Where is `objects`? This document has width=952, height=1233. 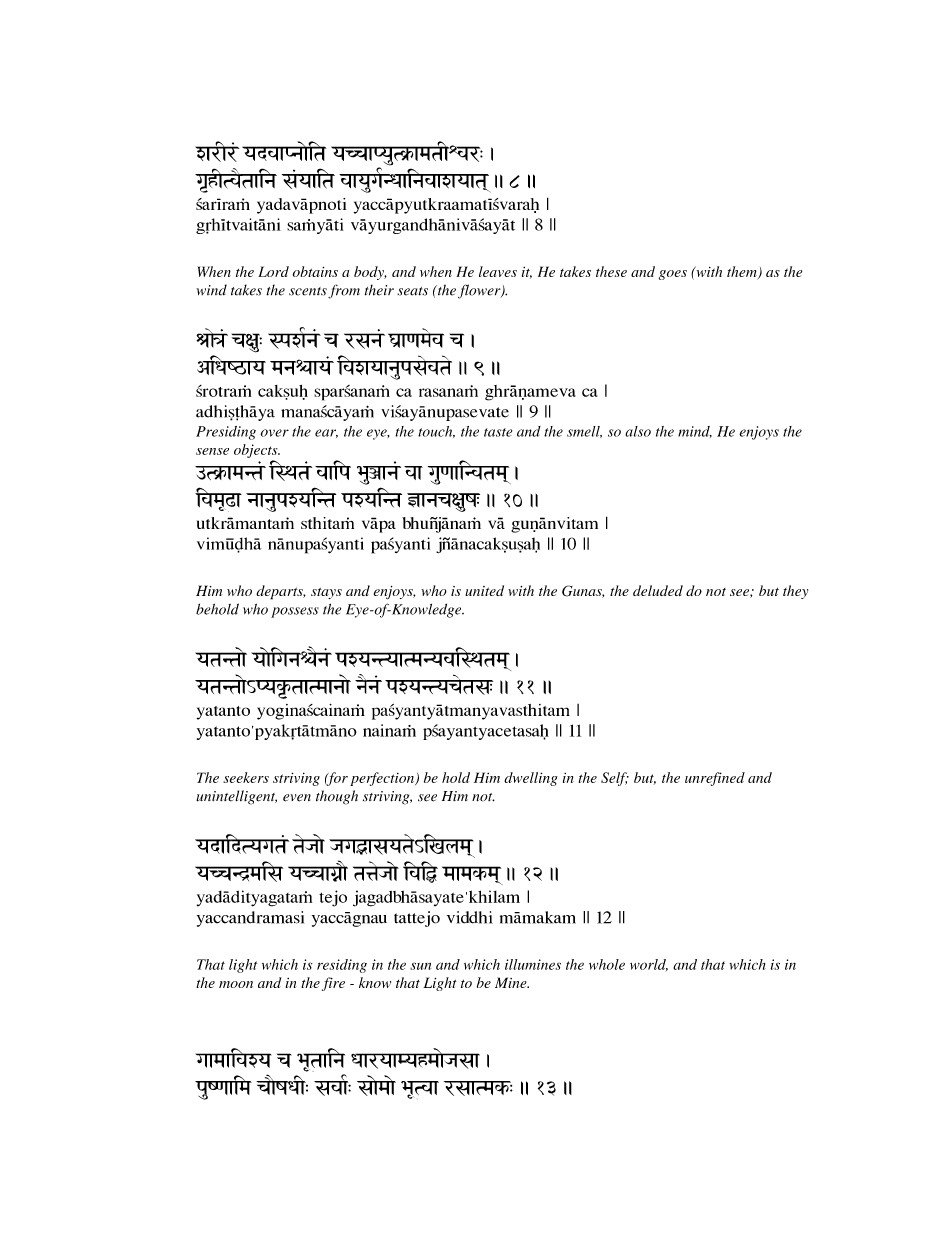 objects is located at coordinates (257, 451).
